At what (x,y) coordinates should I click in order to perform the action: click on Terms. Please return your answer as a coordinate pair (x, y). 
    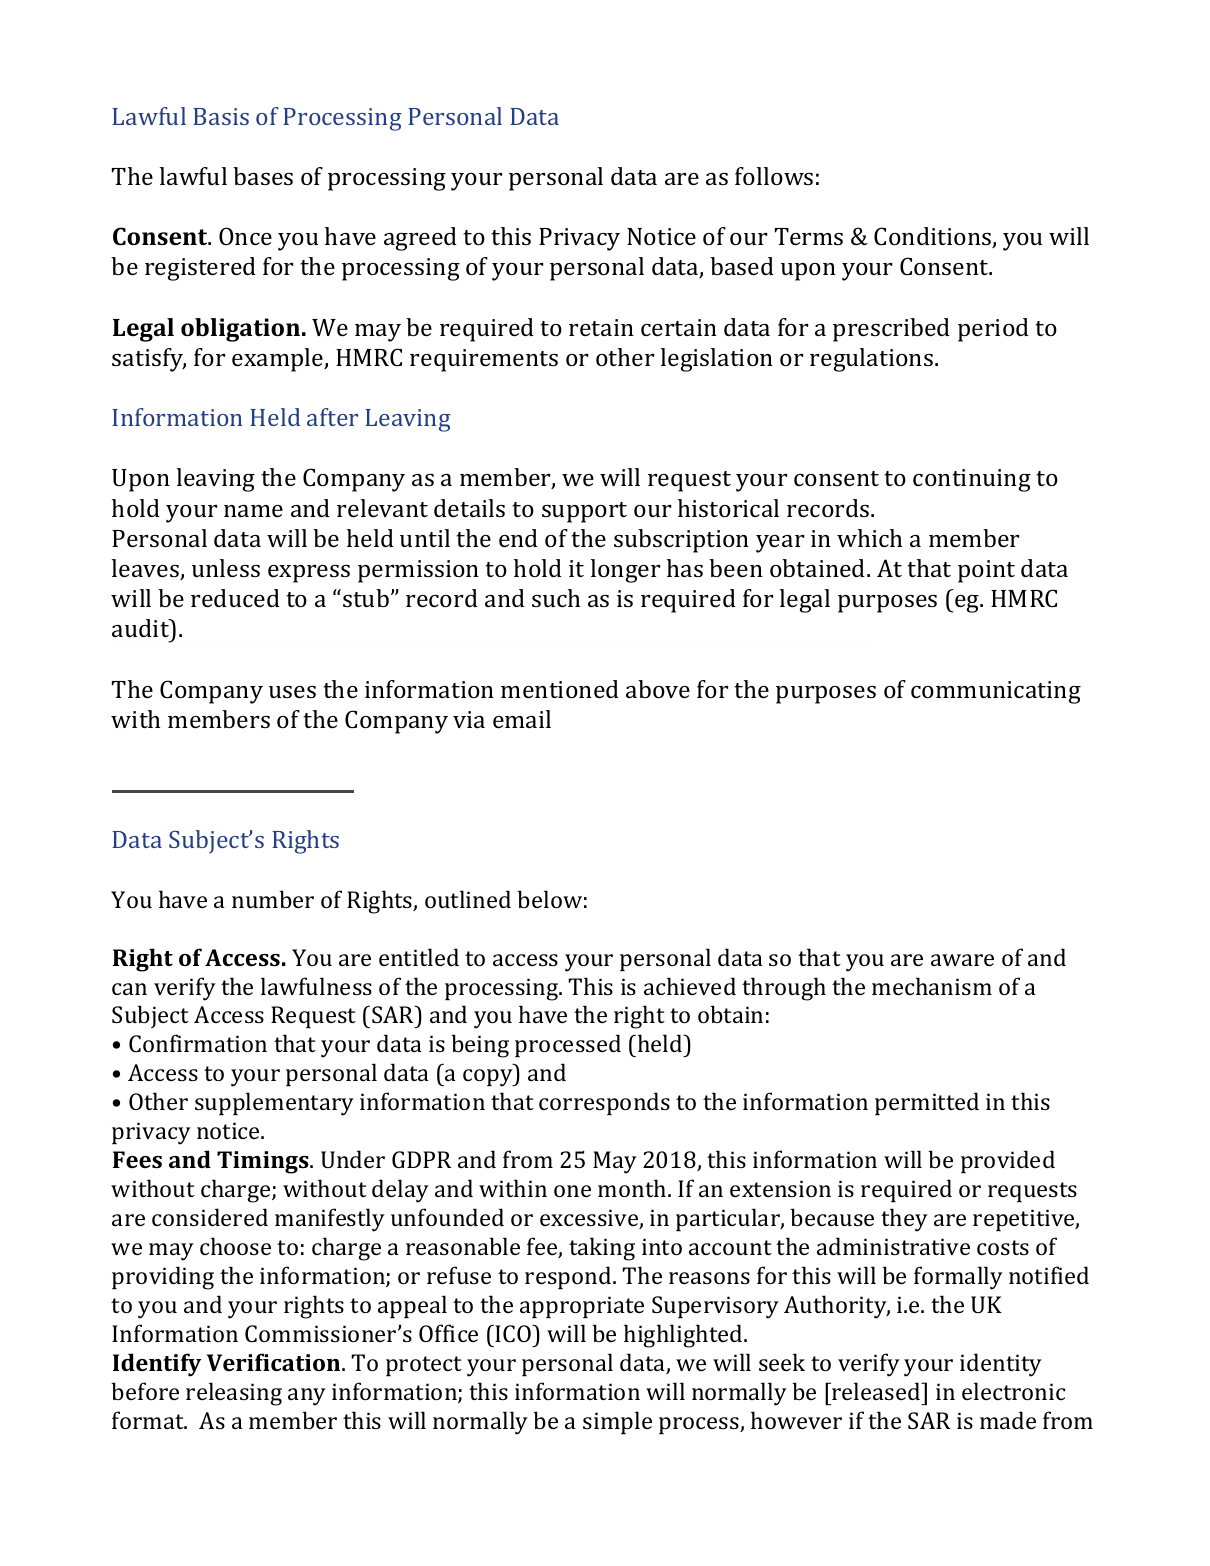
    Looking at the image, I should click on (809, 236).
